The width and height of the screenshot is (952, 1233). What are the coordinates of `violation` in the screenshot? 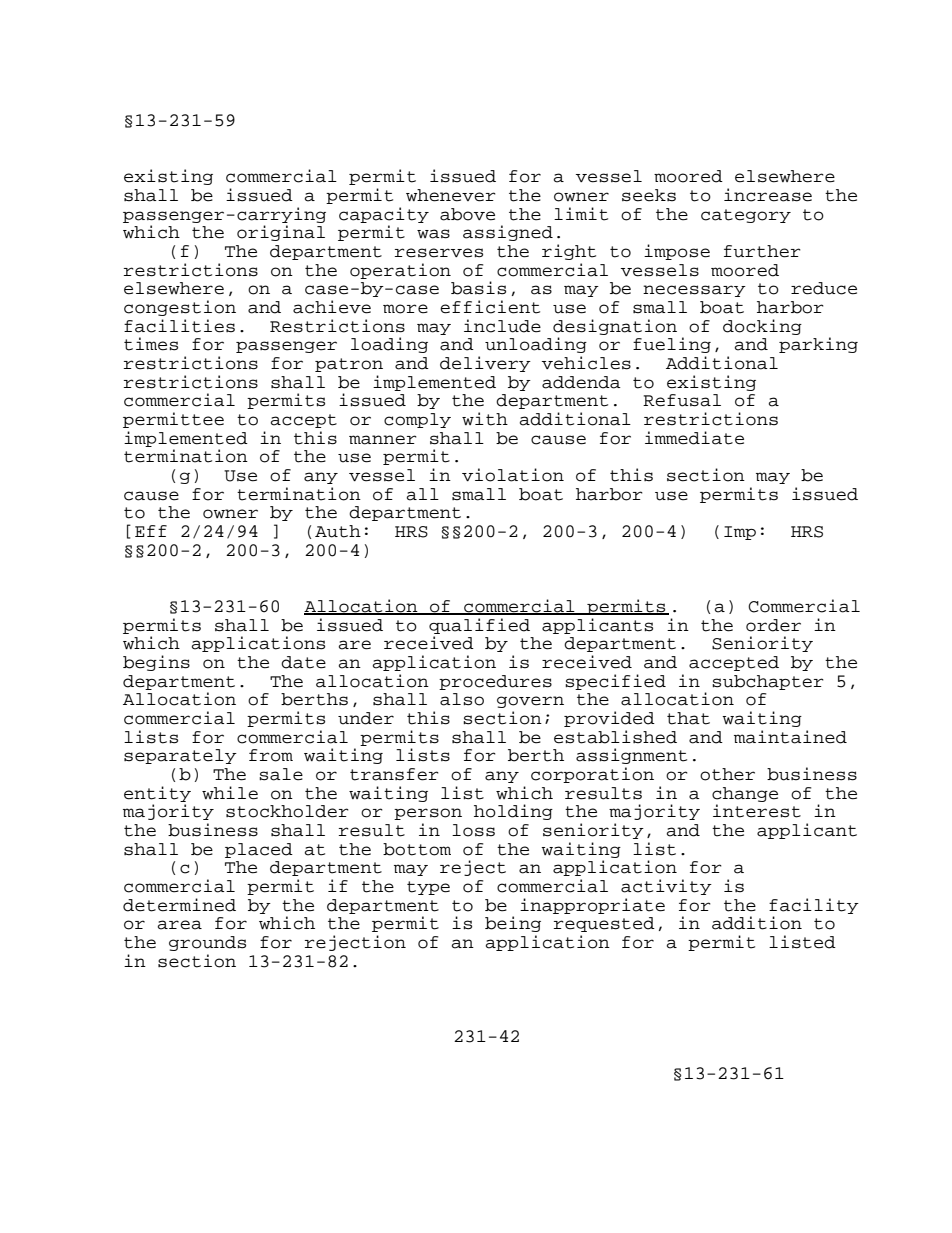 It's located at (513, 475).
